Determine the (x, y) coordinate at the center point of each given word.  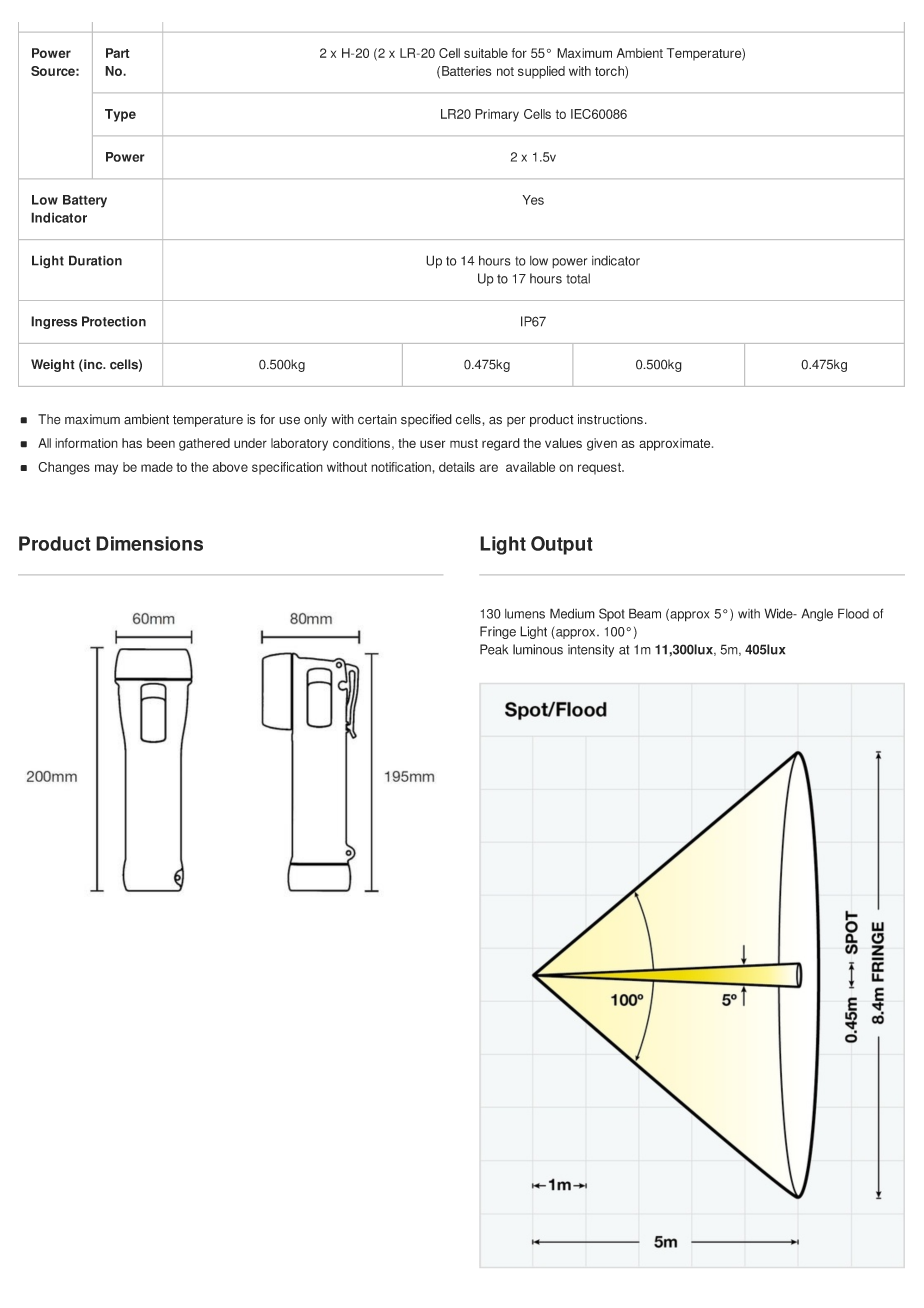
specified (426, 420)
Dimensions (149, 543)
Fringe (498, 632)
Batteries (467, 71)
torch (610, 72)
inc (93, 365)
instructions (610, 419)
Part (118, 53)
